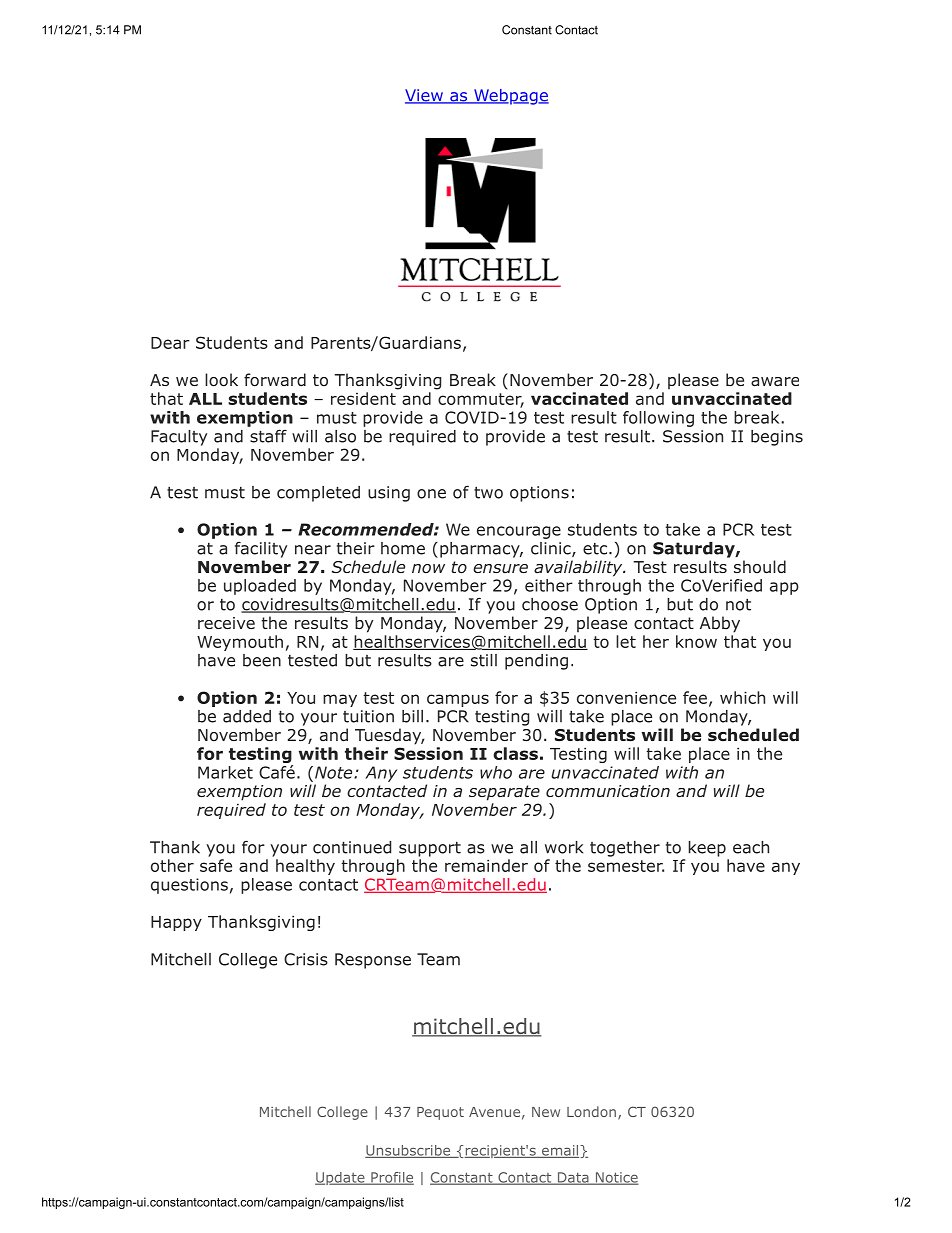  What do you see at coordinates (425, 96) in the image?
I see `View` at bounding box center [425, 96].
